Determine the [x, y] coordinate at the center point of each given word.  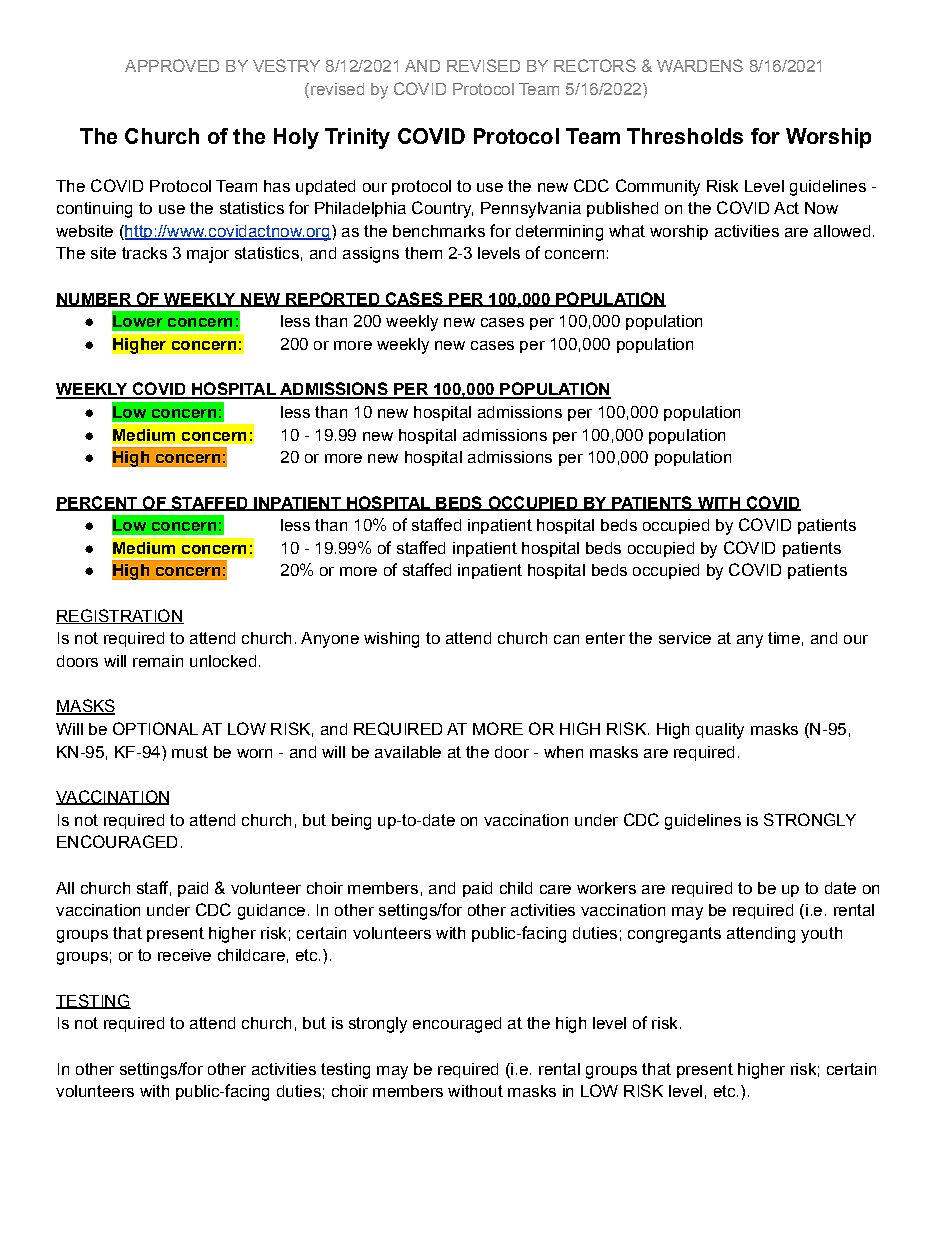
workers [606, 888]
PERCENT [98, 503]
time [784, 638]
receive [184, 955]
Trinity [357, 138]
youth [821, 935]
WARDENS [700, 65]
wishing [391, 640]
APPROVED [172, 65]
